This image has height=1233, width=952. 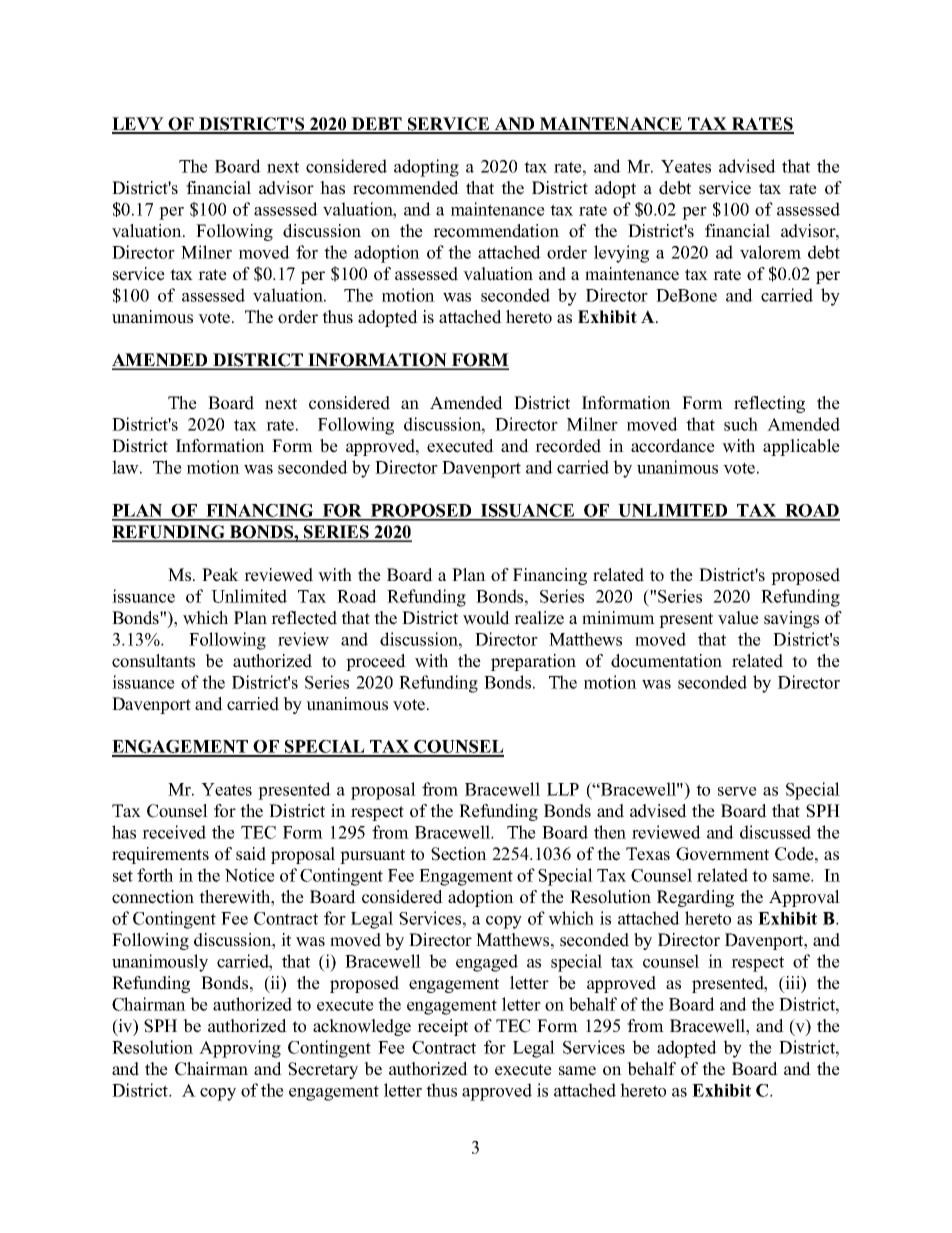 What do you see at coordinates (673, 446) in the image?
I see `accordance` at bounding box center [673, 446].
